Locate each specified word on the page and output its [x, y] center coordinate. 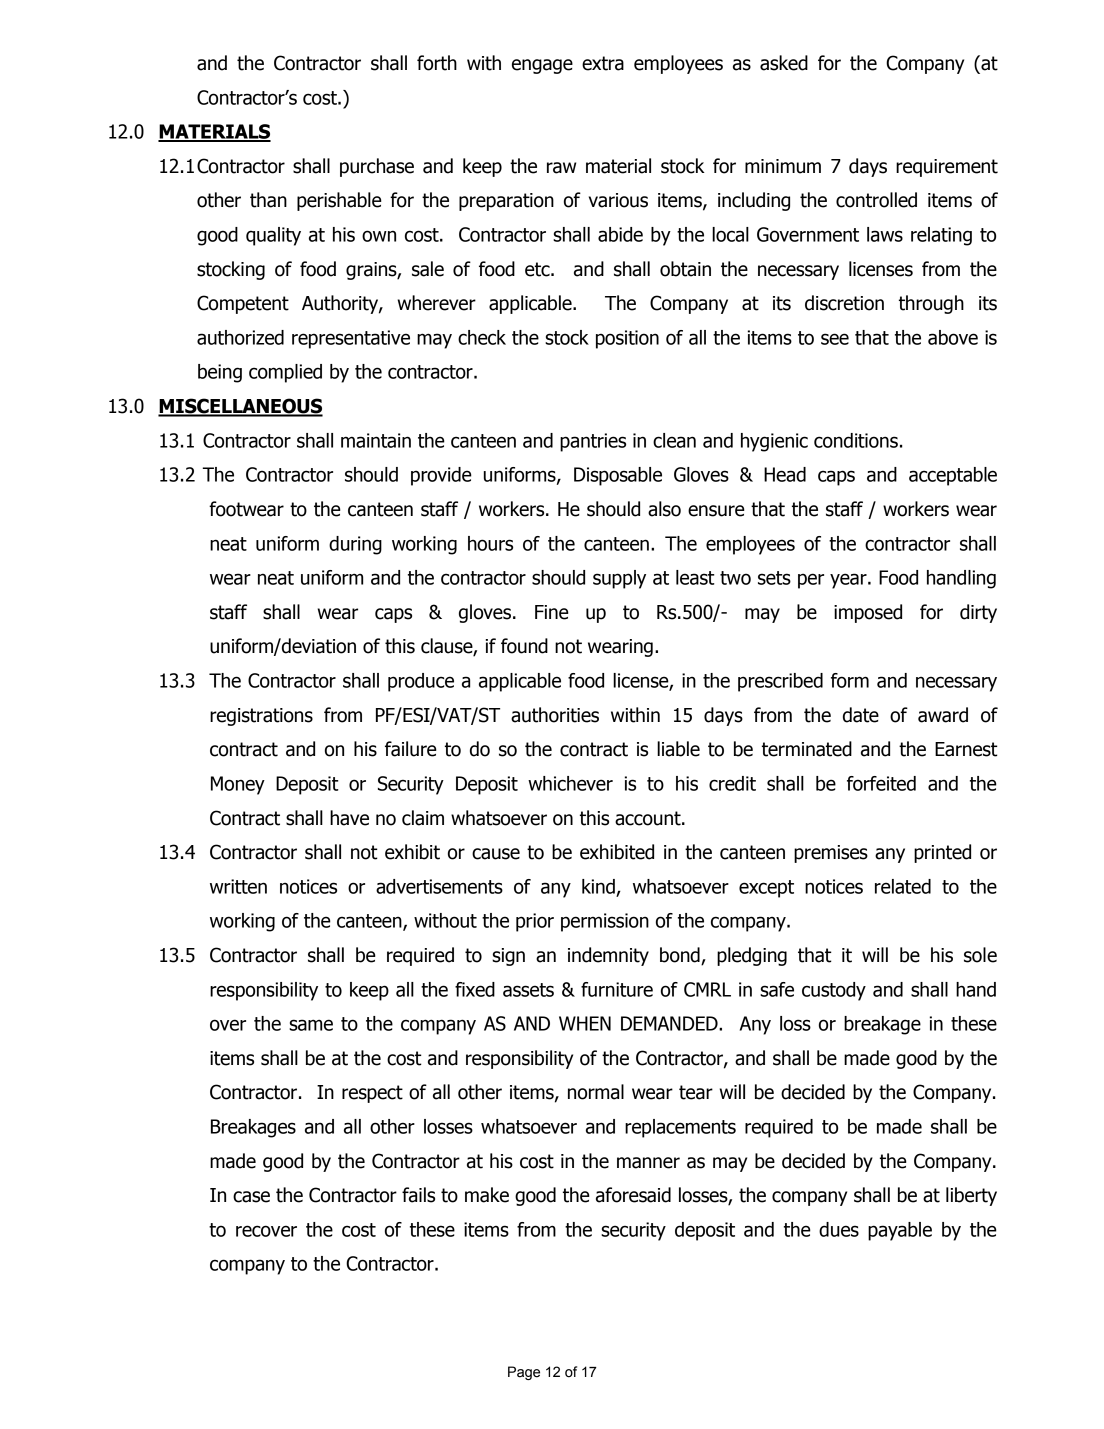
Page [524, 1373]
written [238, 886]
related [903, 886]
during [355, 545]
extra [603, 63]
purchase [377, 167]
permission [605, 922]
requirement [947, 168]
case [251, 1197]
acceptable [953, 476]
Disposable [618, 476]
